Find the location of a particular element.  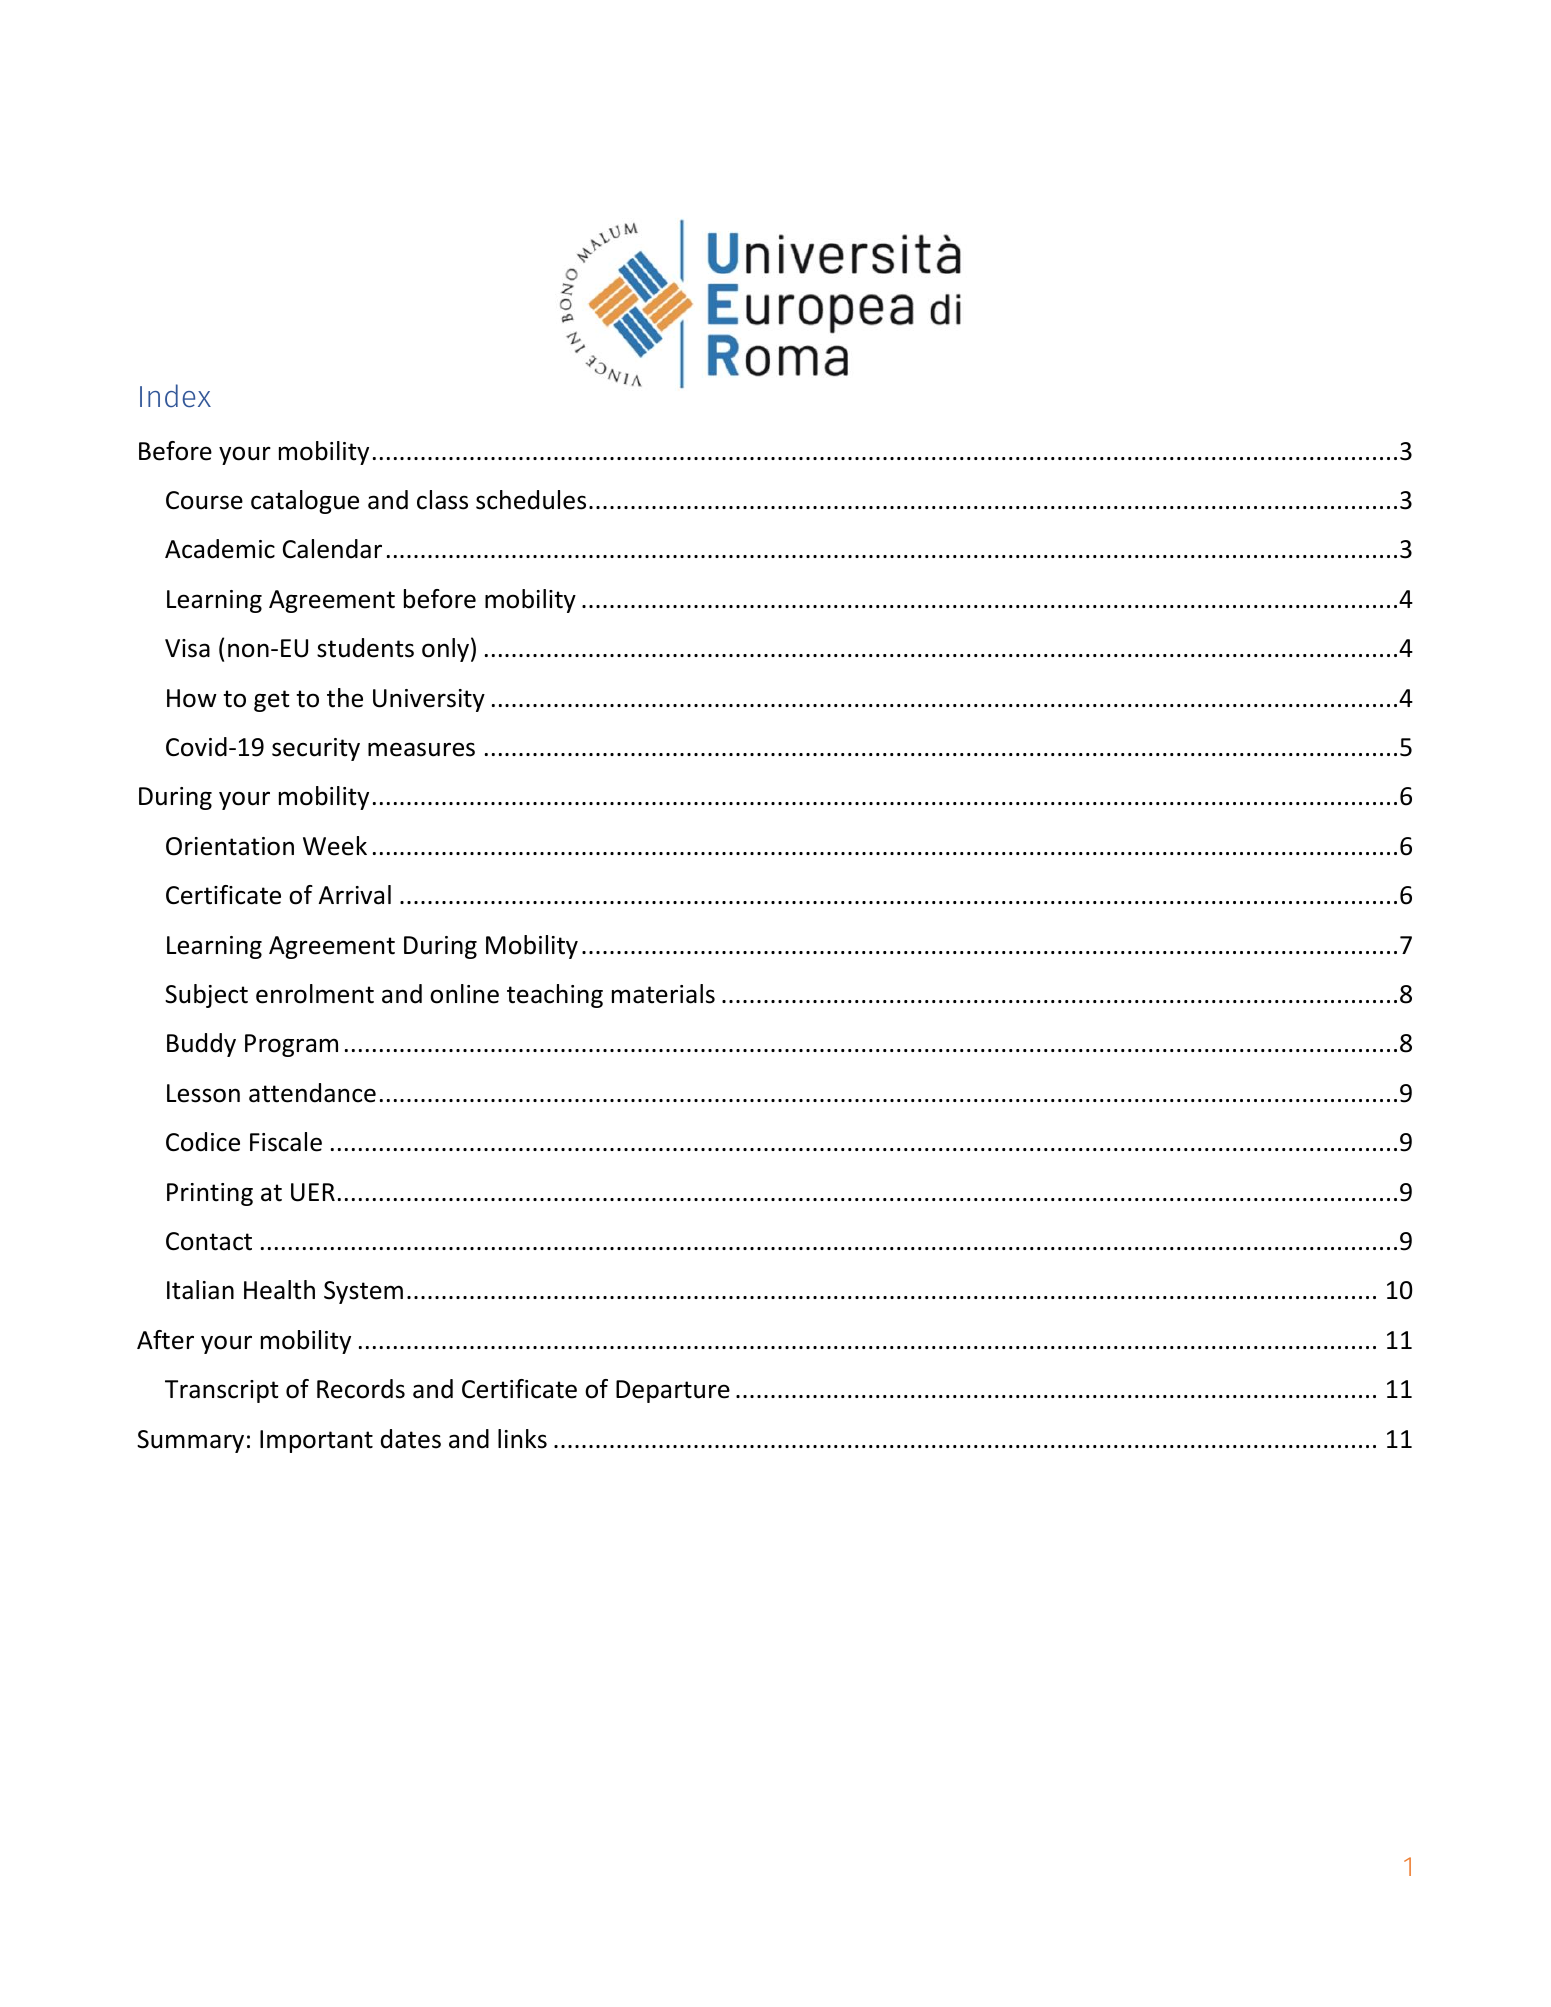

dates is located at coordinates (411, 1439).
